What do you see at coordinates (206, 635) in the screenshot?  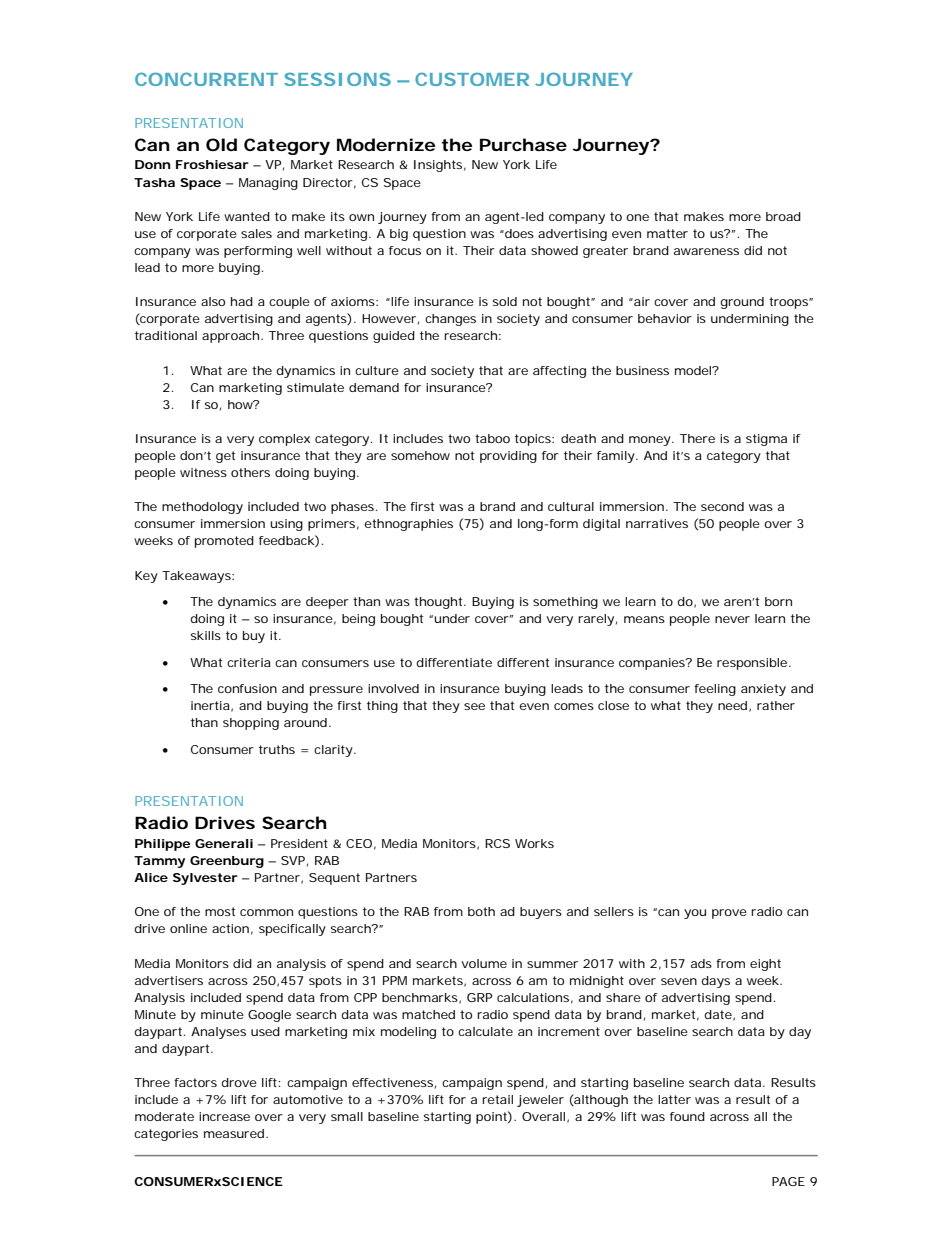 I see `skills` at bounding box center [206, 635].
